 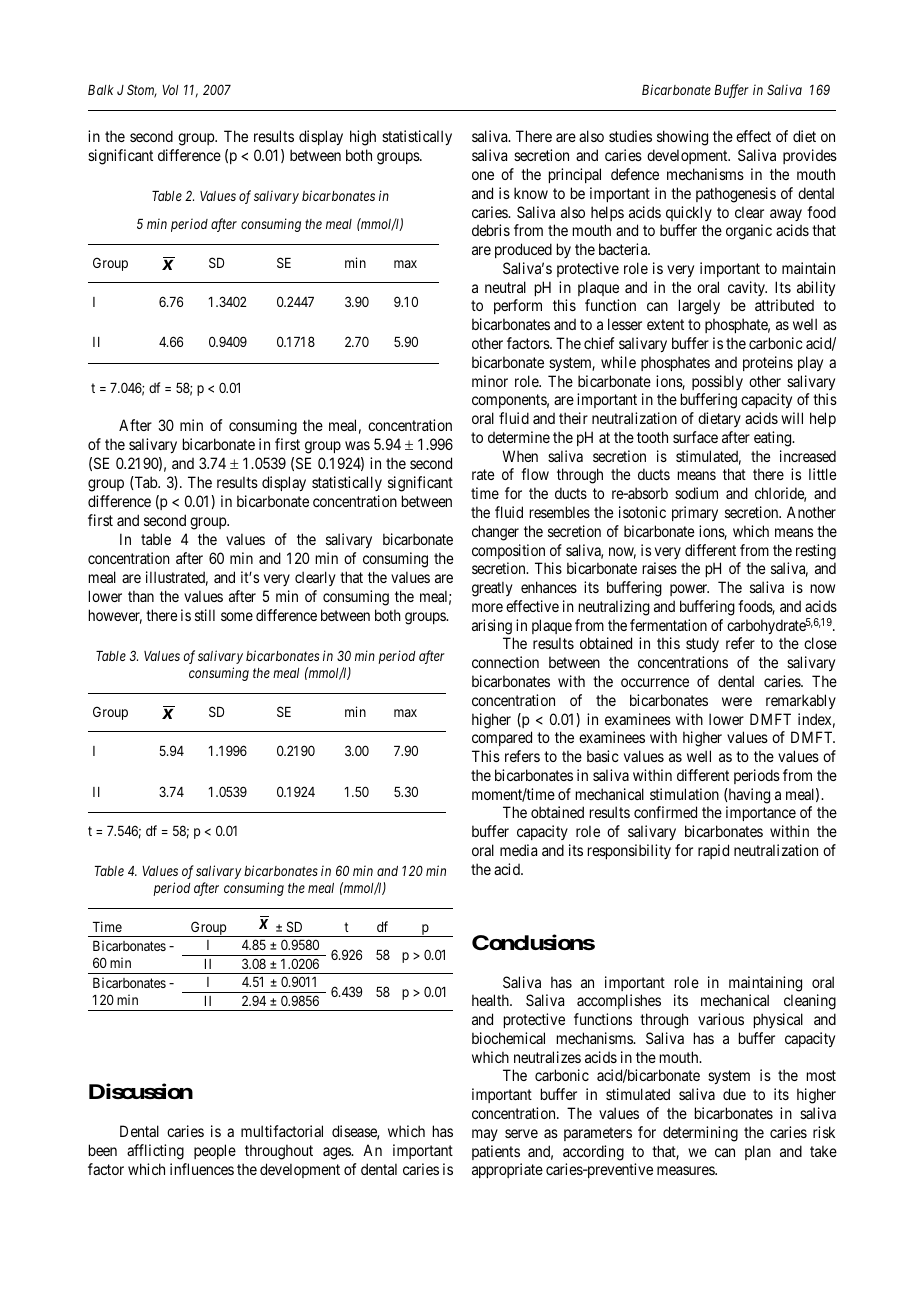 What do you see at coordinates (485, 1135) in the document?
I see `may` at bounding box center [485, 1135].
